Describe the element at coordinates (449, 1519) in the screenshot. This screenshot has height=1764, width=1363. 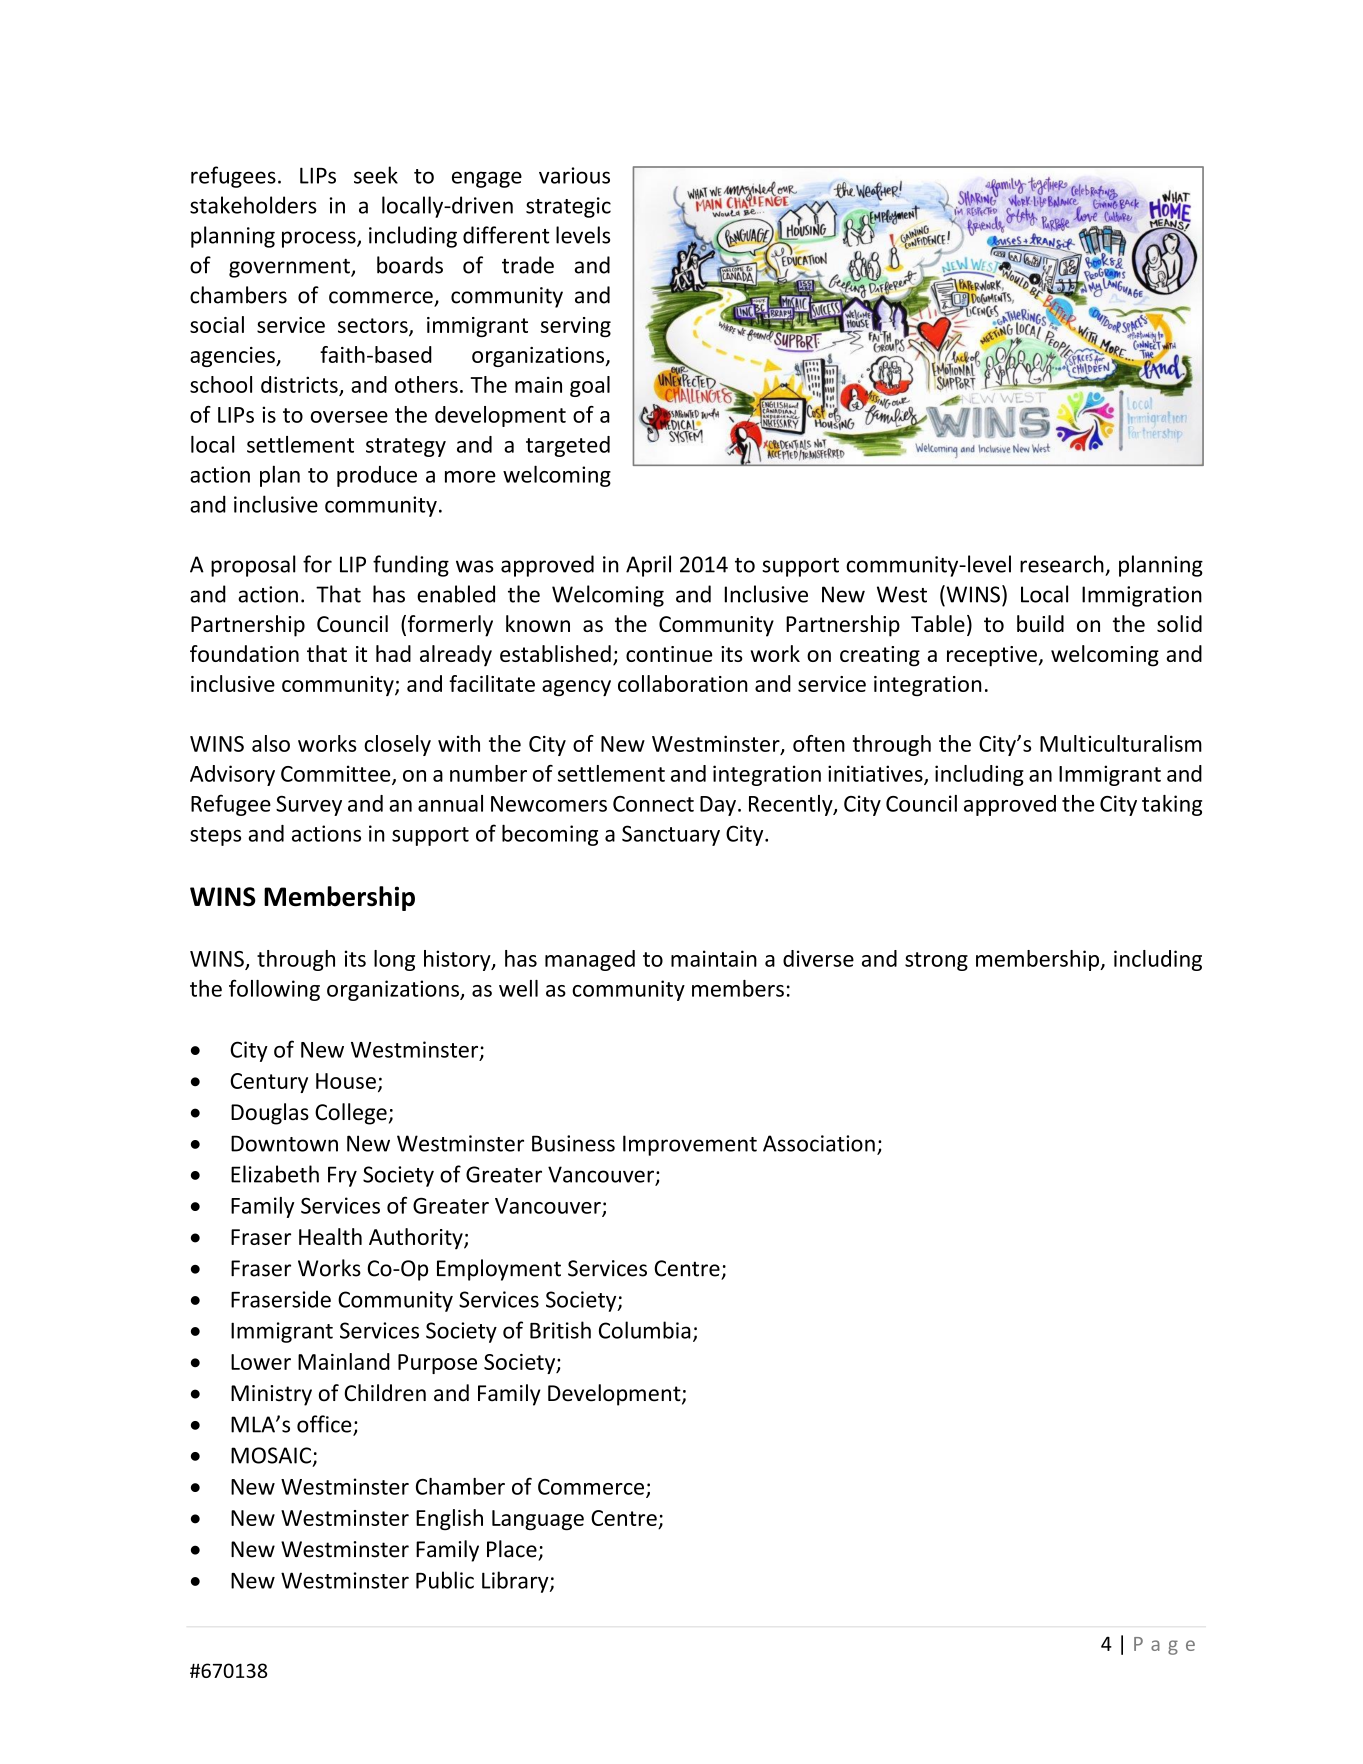
I see `English` at that location.
